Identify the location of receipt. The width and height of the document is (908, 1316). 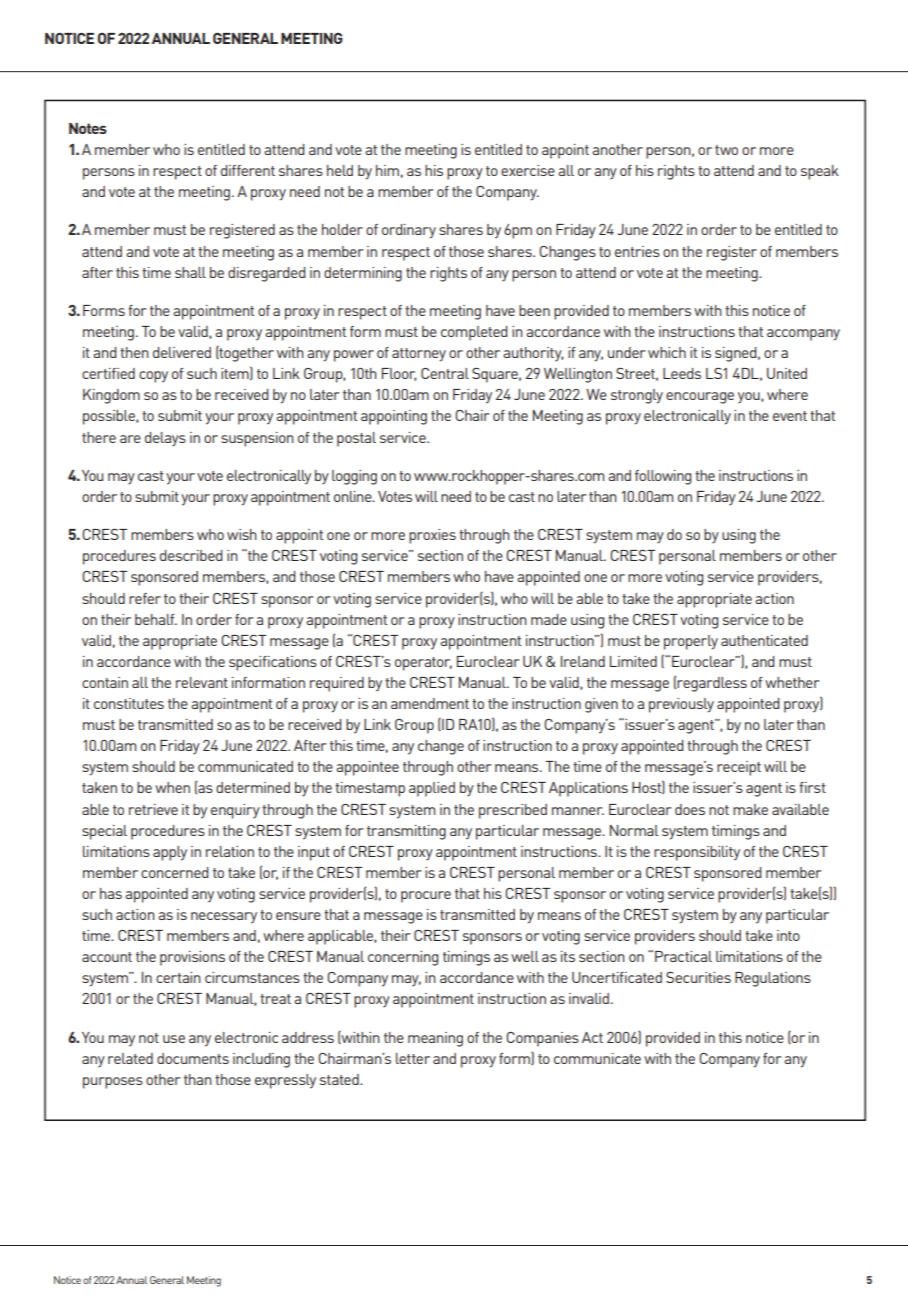
(739, 768).
